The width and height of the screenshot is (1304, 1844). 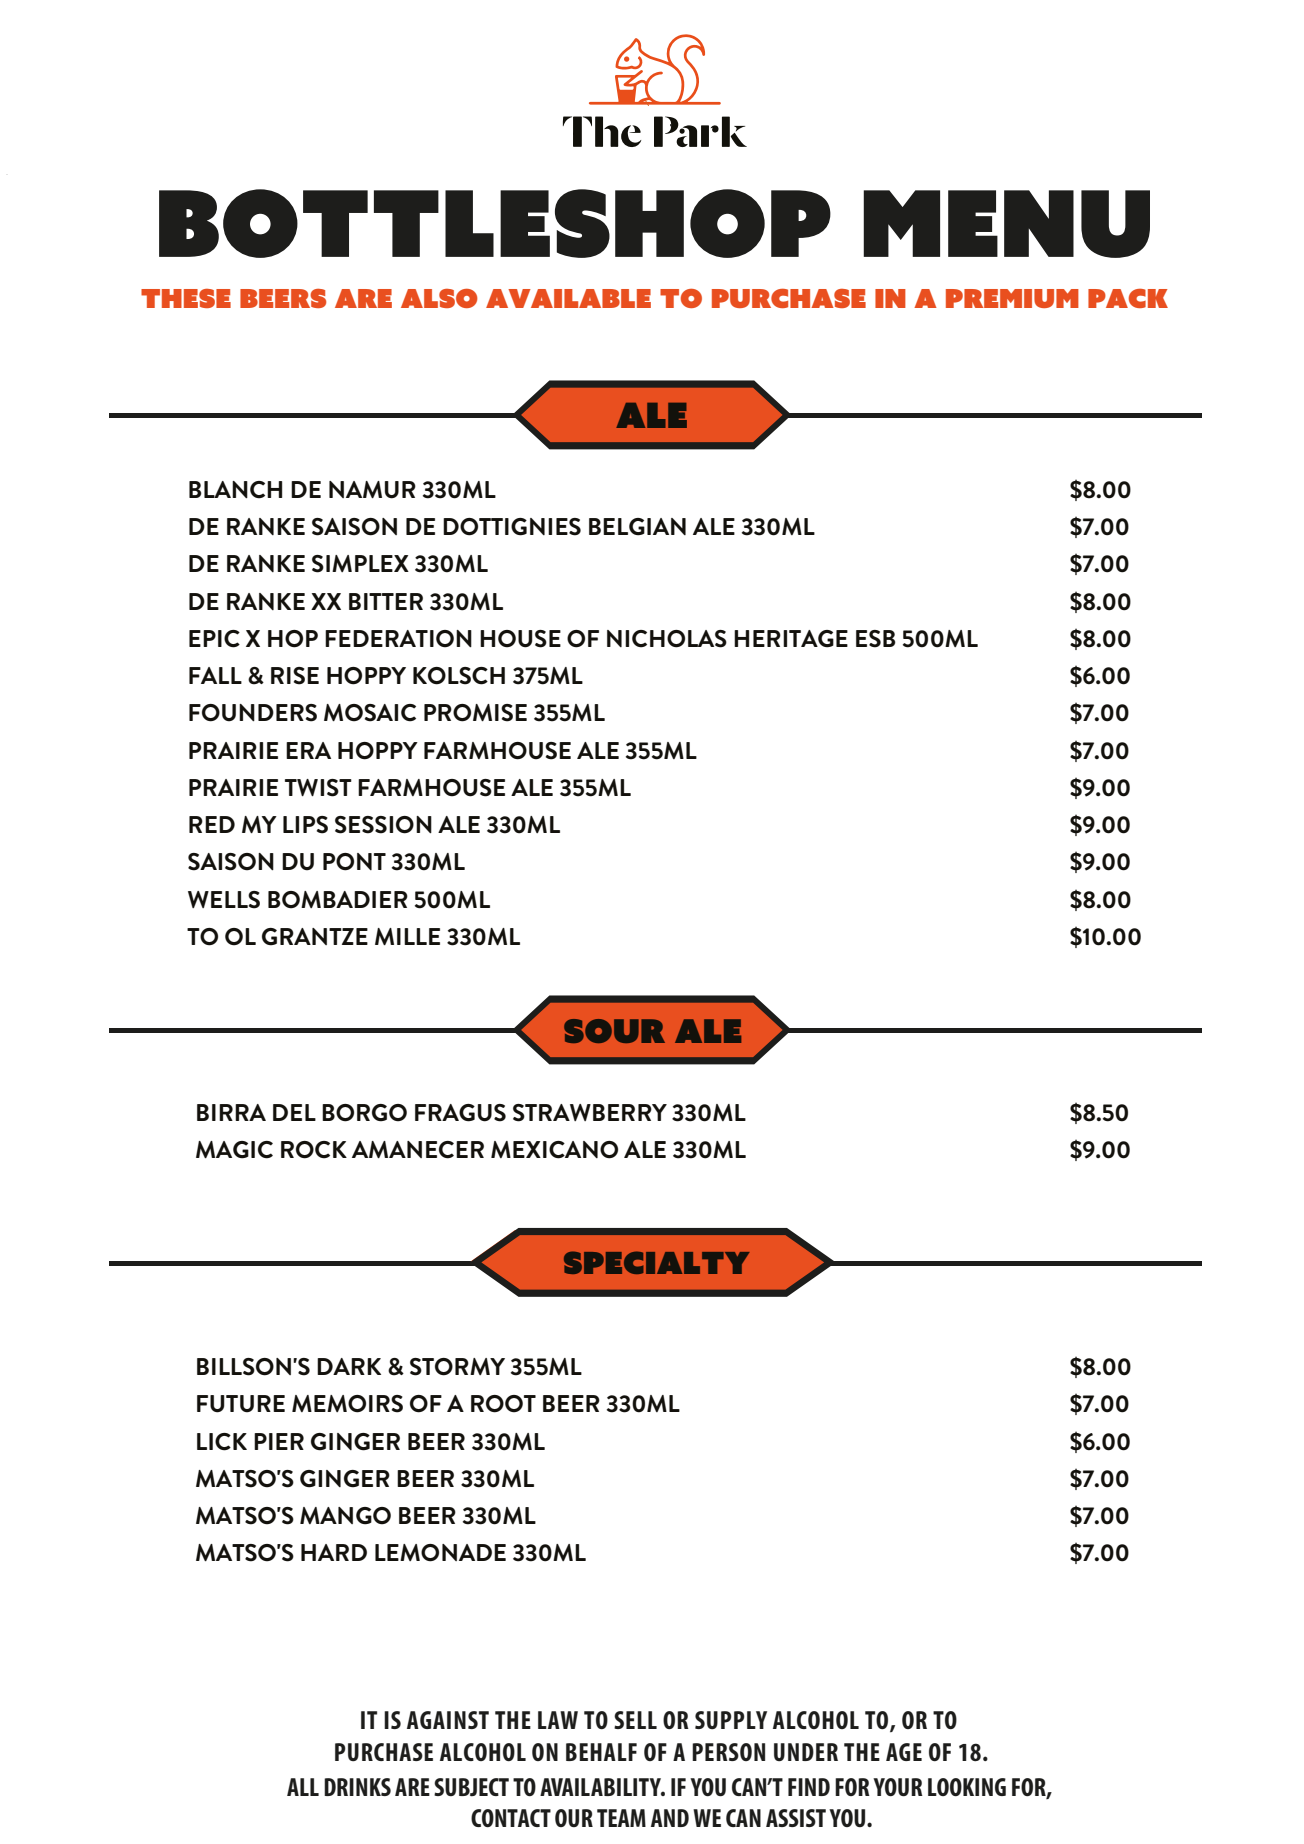 What do you see at coordinates (568, 298) in the screenshot?
I see `AVAILABLE` at bounding box center [568, 298].
